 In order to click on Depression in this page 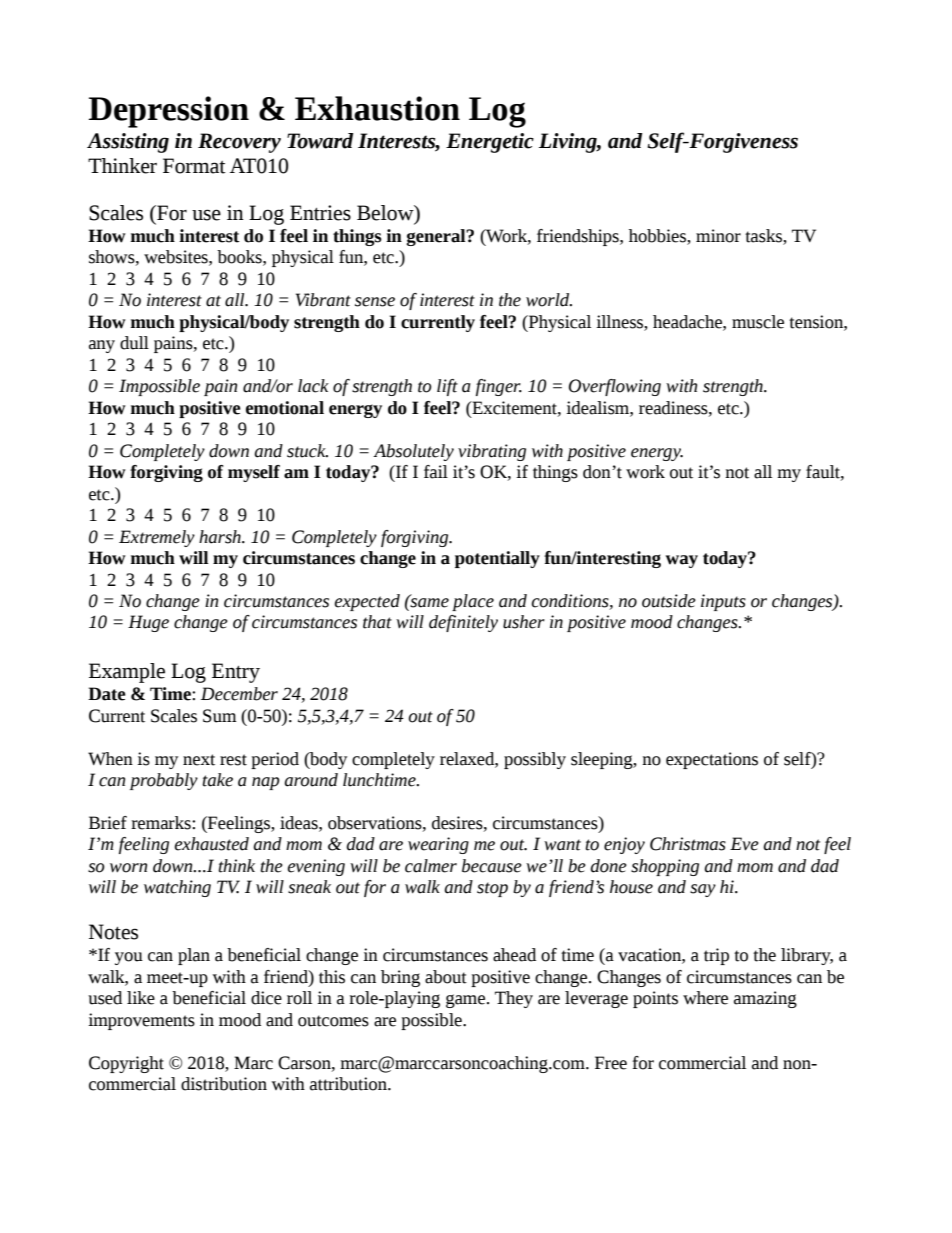, I will do `click(168, 112)`.
